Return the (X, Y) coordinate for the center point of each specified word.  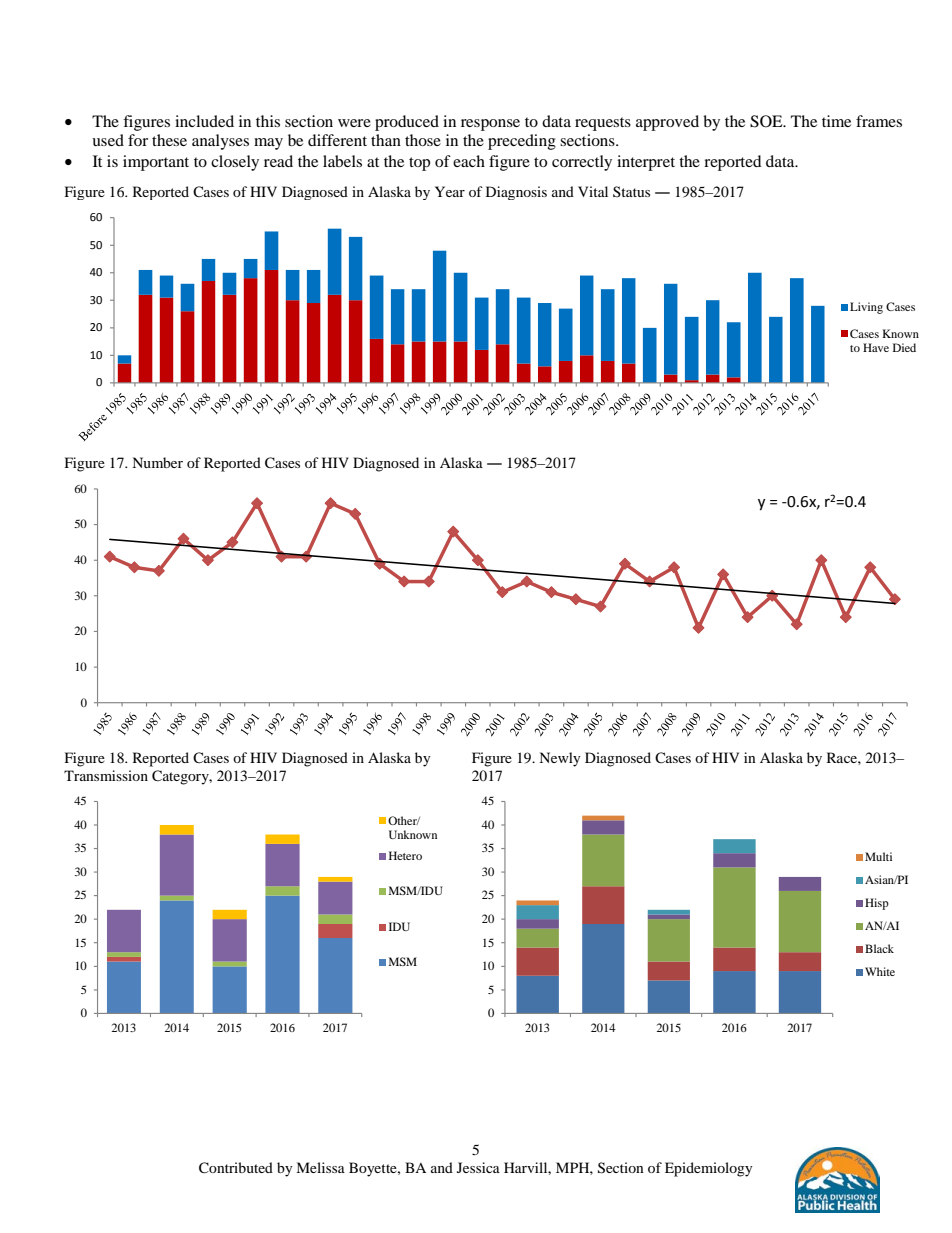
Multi (878, 856)
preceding (522, 142)
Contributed (236, 1168)
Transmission (106, 775)
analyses (220, 142)
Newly (560, 759)
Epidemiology (709, 1169)
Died (904, 347)
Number (157, 462)
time (836, 121)
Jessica (478, 1167)
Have (876, 347)
